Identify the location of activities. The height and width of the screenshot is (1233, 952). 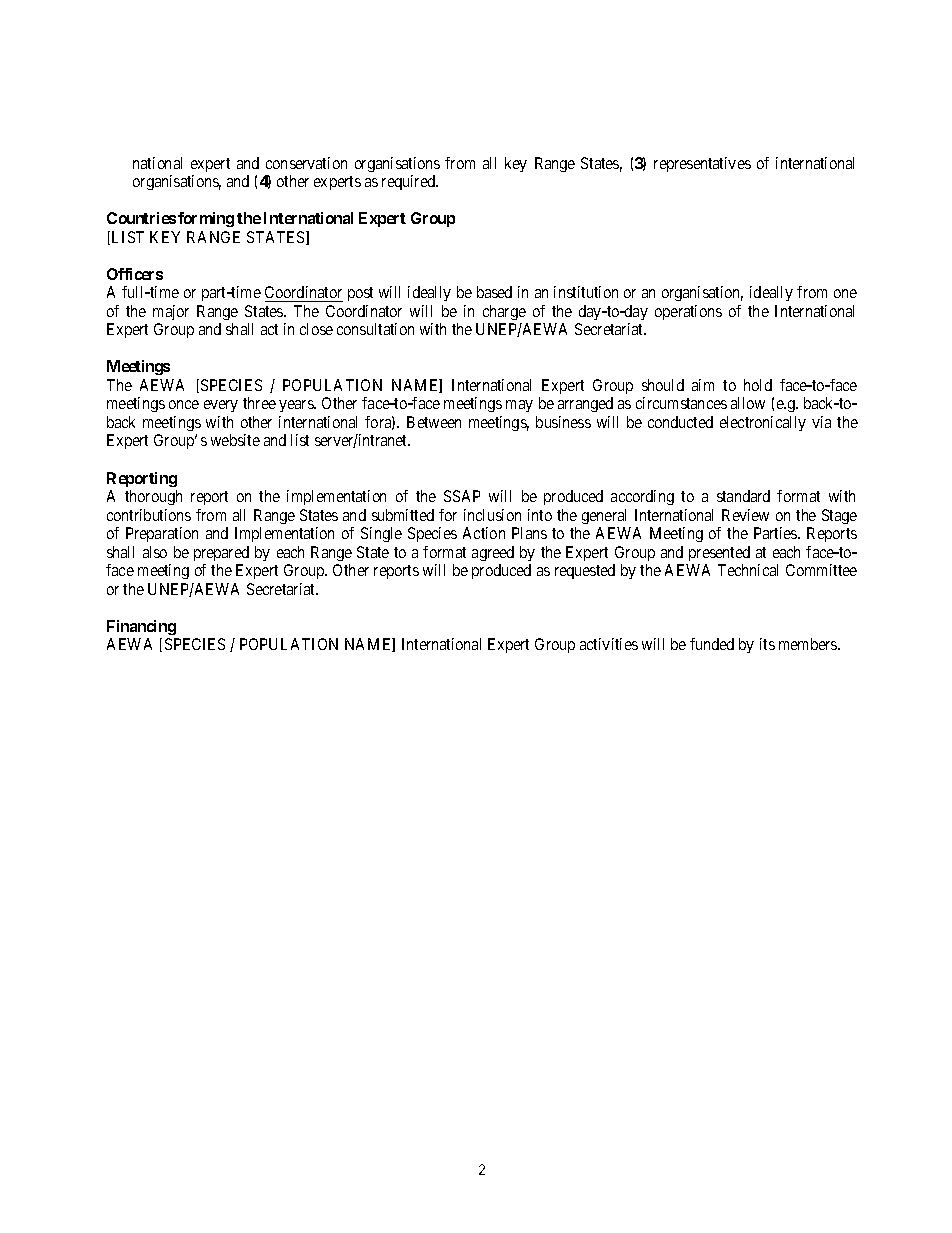
(609, 644).
